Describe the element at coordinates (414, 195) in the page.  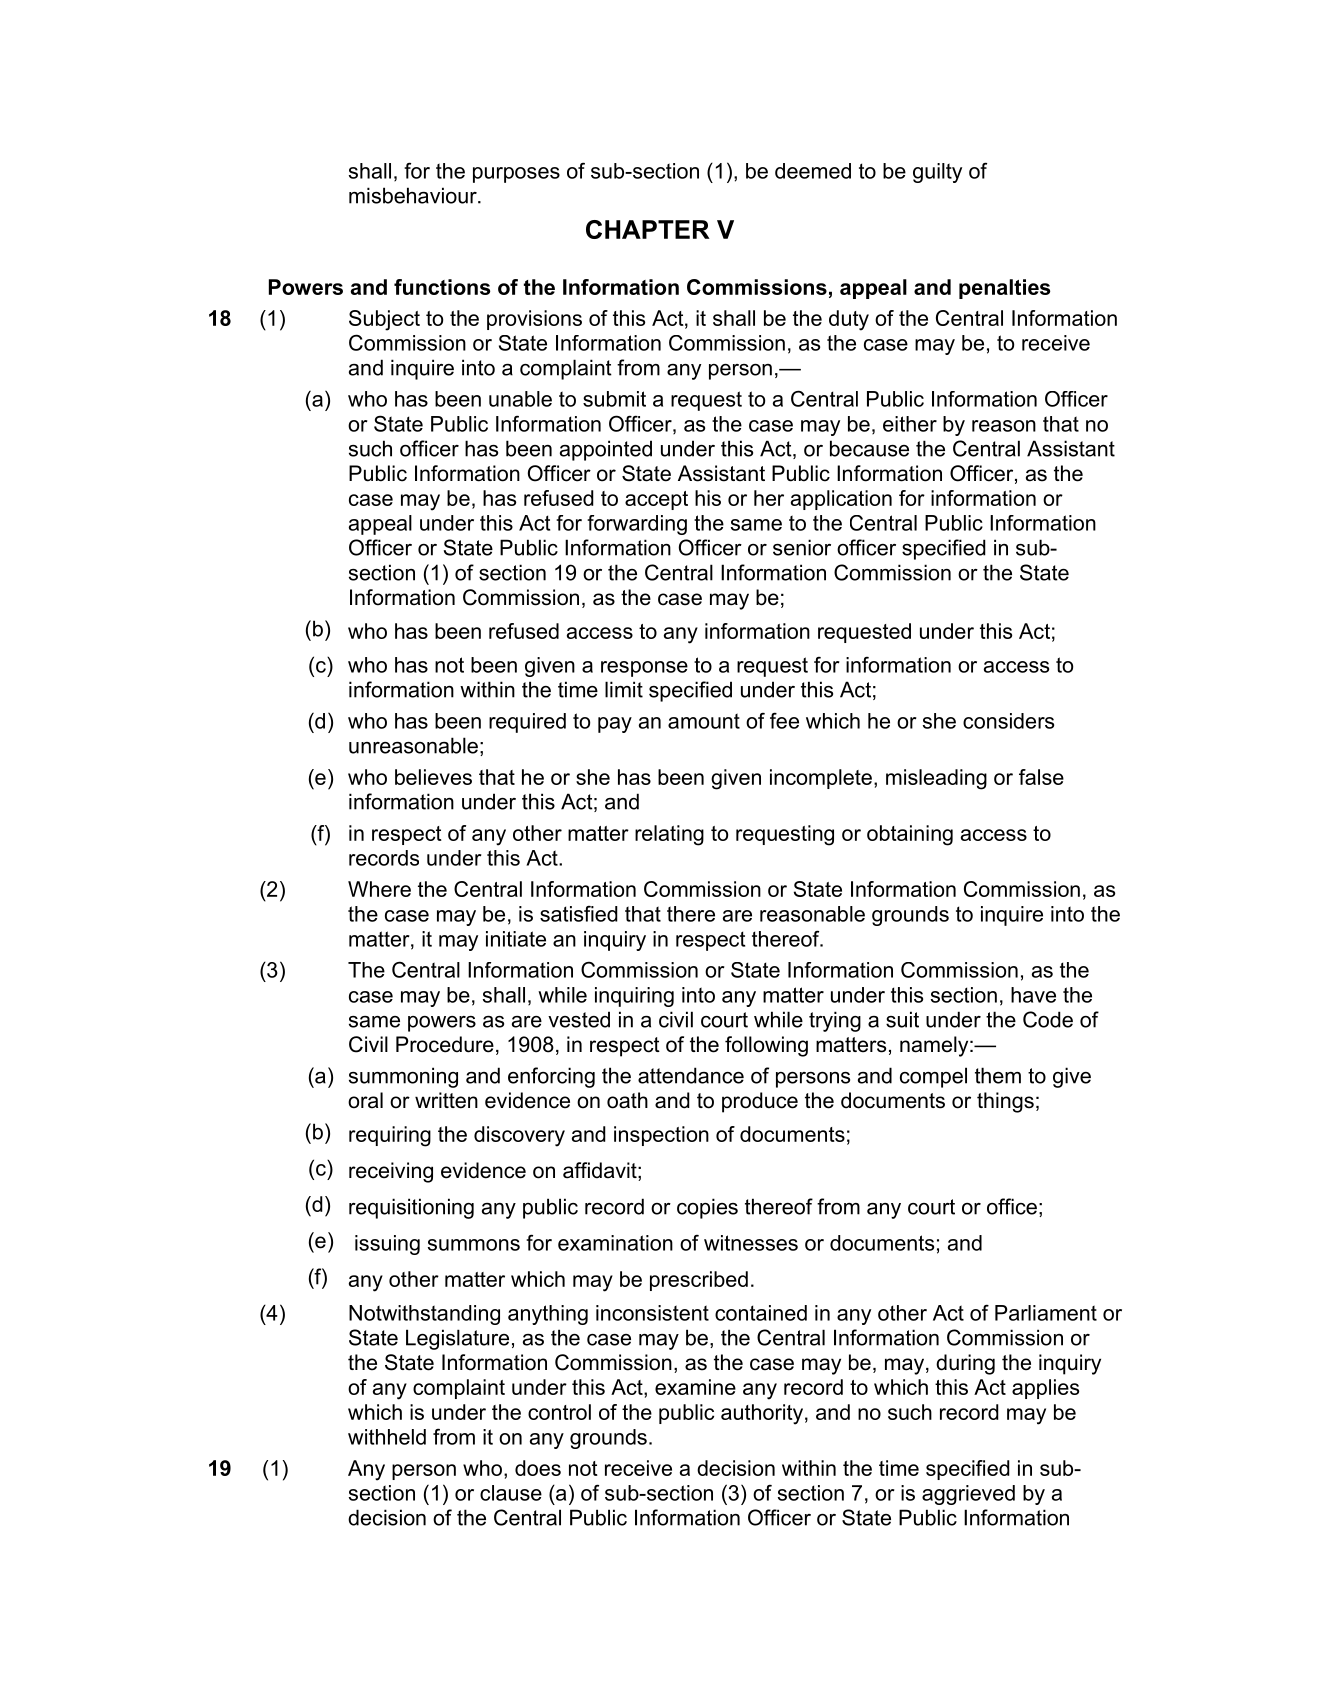
I see `misbehaviour` at that location.
